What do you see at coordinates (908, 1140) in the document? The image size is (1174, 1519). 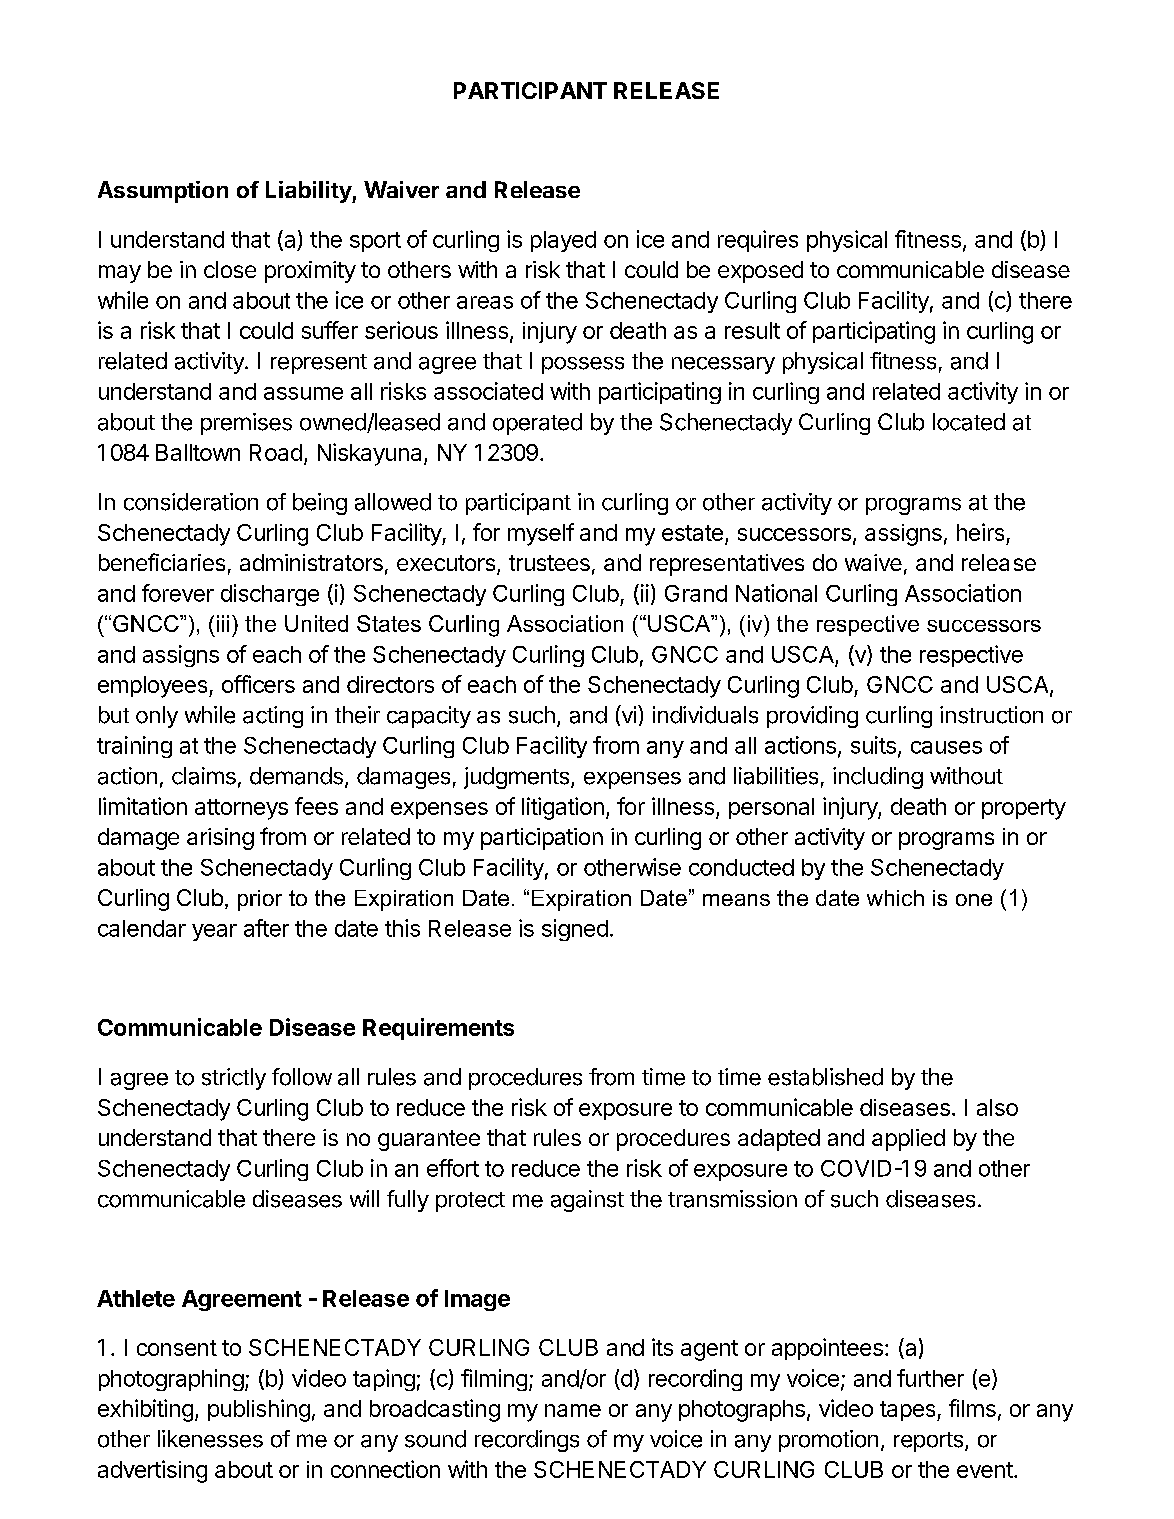 I see `applied` at bounding box center [908, 1140].
